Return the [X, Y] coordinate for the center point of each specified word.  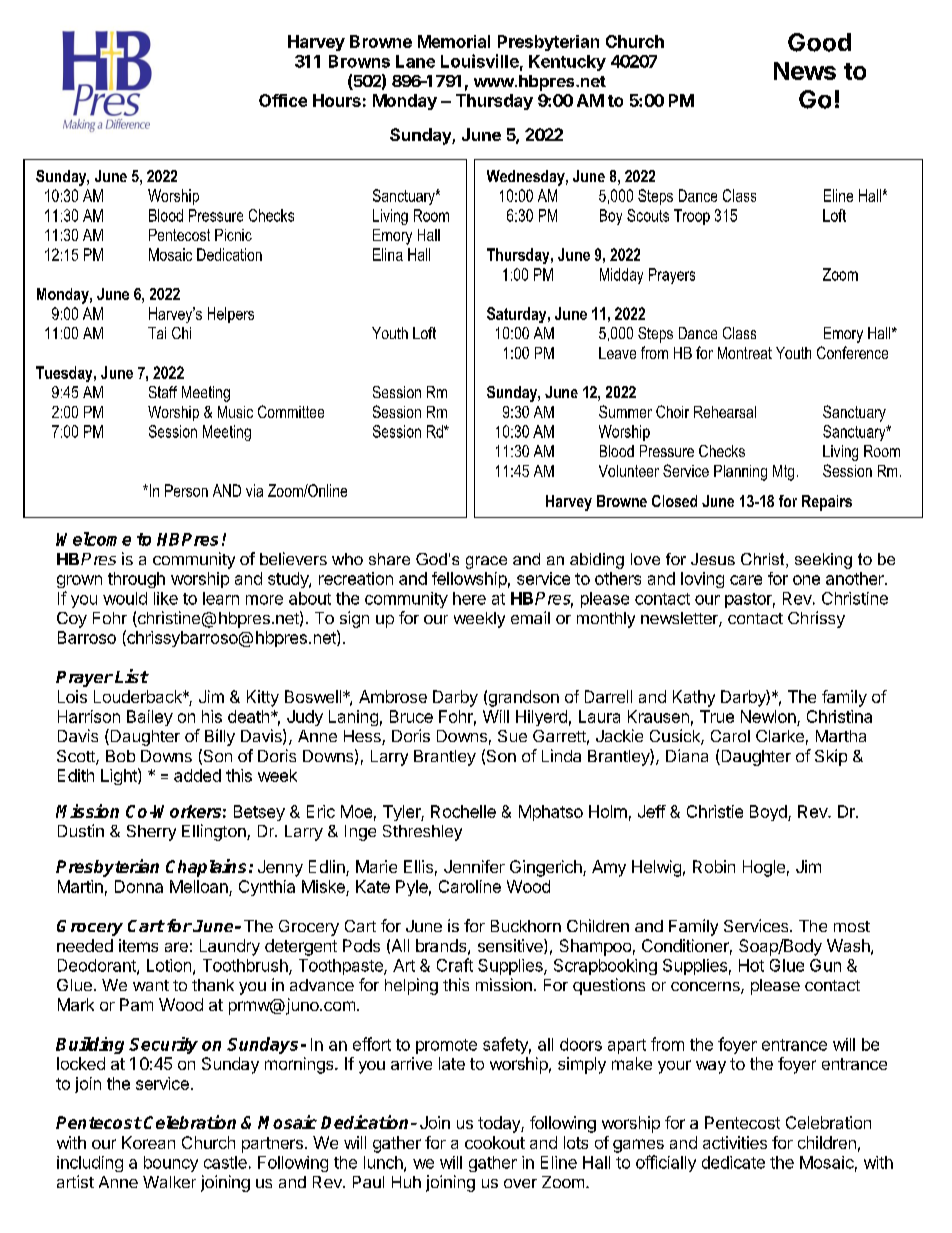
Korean [148, 1142]
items [138, 945]
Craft [455, 965]
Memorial [454, 41]
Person [186, 490]
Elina [388, 254]
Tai [157, 333]
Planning [740, 473]
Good [819, 42]
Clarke [780, 736]
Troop [692, 217]
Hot [751, 965]
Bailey [150, 718]
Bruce [411, 716]
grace [486, 562]
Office [283, 100]
